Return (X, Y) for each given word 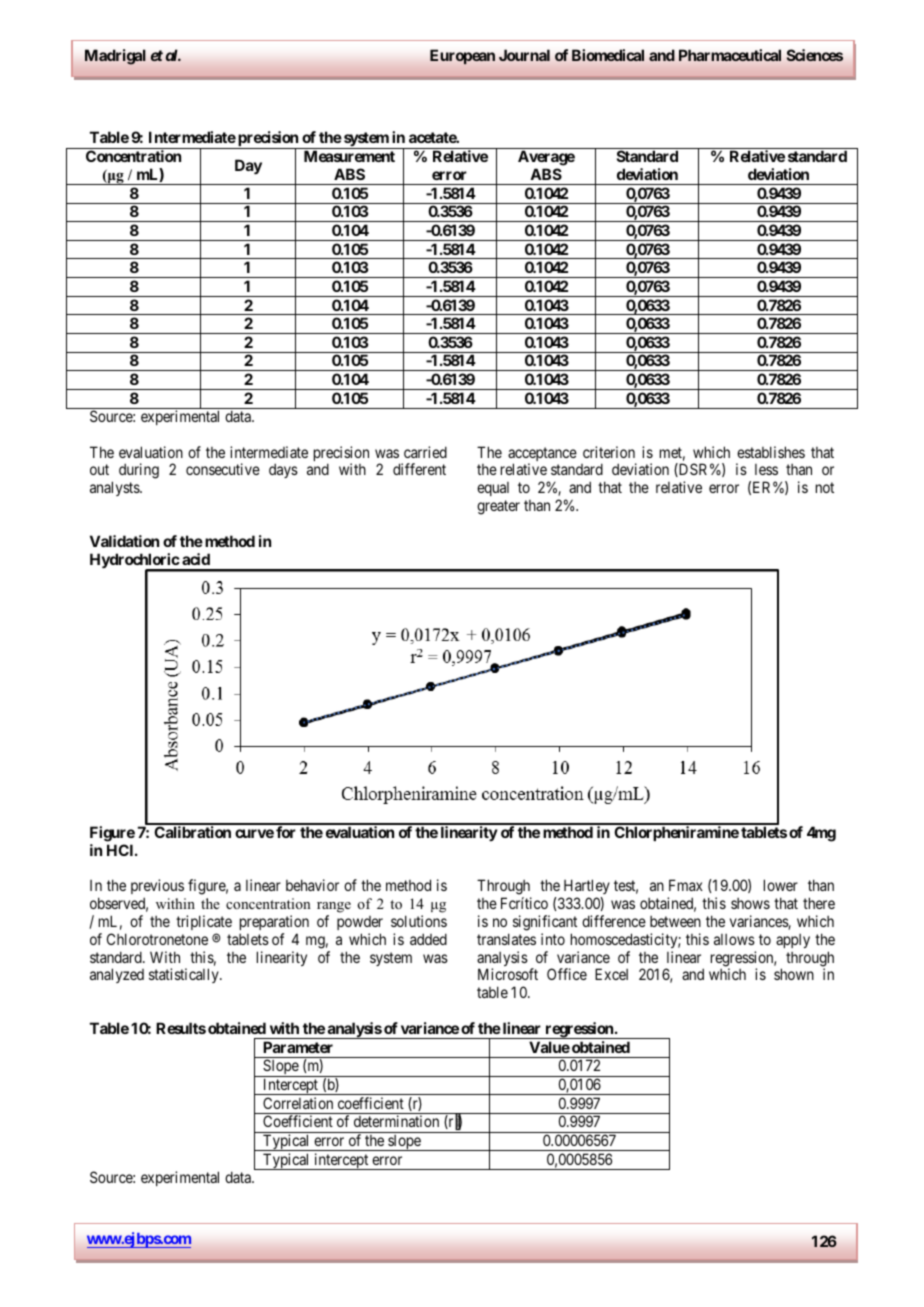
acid (196, 559)
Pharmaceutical (730, 55)
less (766, 469)
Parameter (298, 1047)
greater (498, 507)
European (462, 57)
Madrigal (115, 57)
